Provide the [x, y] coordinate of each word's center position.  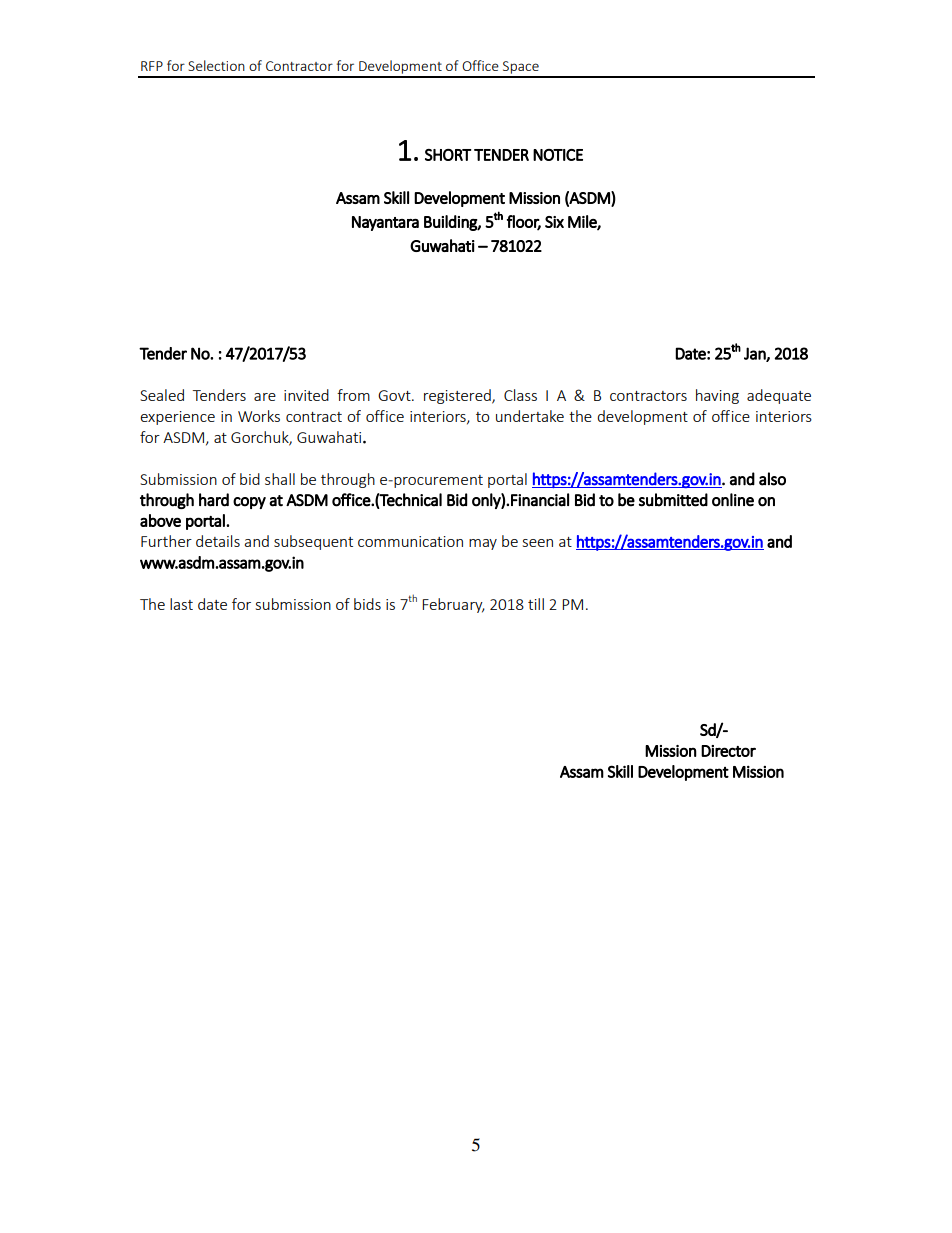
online [733, 500]
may [483, 544]
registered [458, 396]
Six [554, 222]
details [218, 541]
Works [259, 416]
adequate [779, 396]
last [181, 604]
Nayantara [385, 223]
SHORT [448, 155]
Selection [216, 65]
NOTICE [558, 155]
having [717, 396]
